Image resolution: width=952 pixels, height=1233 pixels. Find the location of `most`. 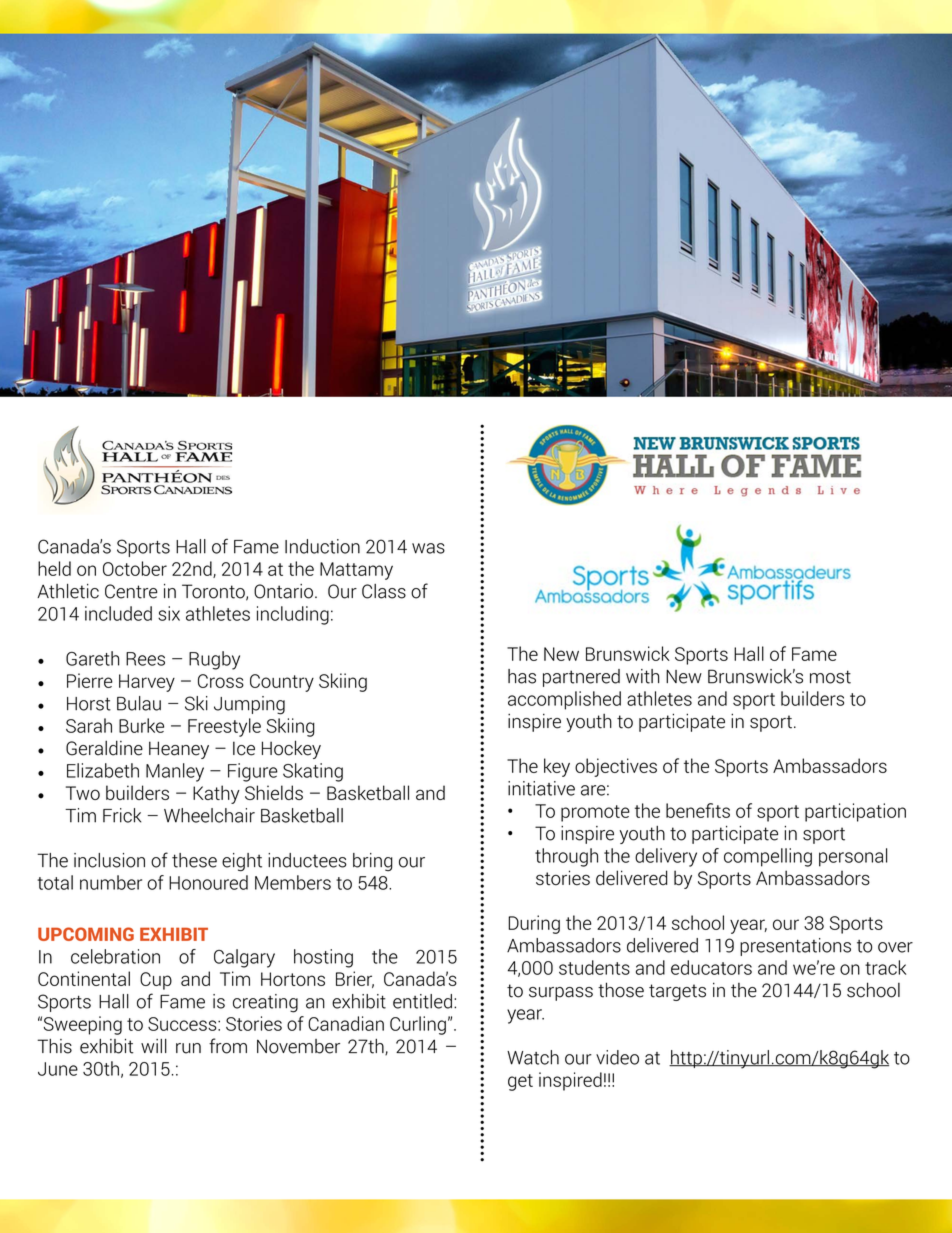

most is located at coordinates (830, 677).
